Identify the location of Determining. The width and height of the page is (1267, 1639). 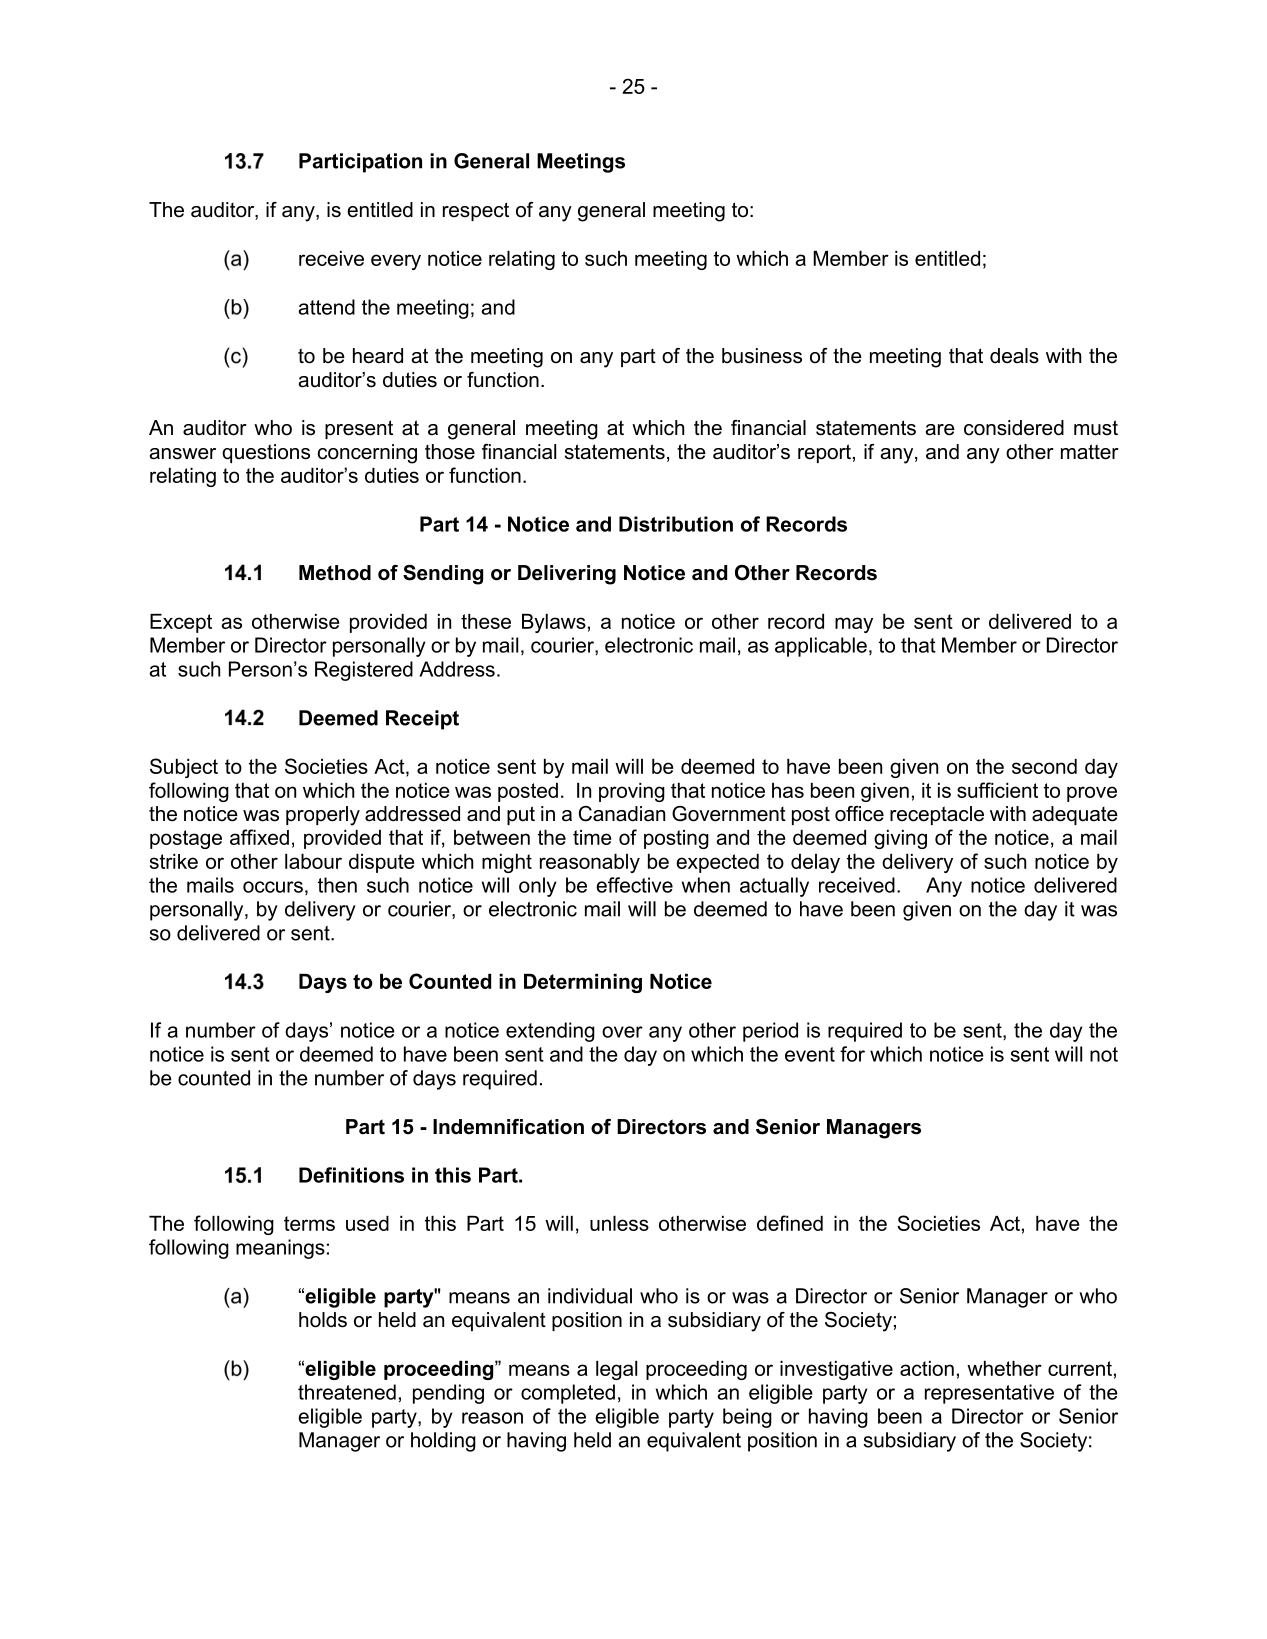
(583, 983).
